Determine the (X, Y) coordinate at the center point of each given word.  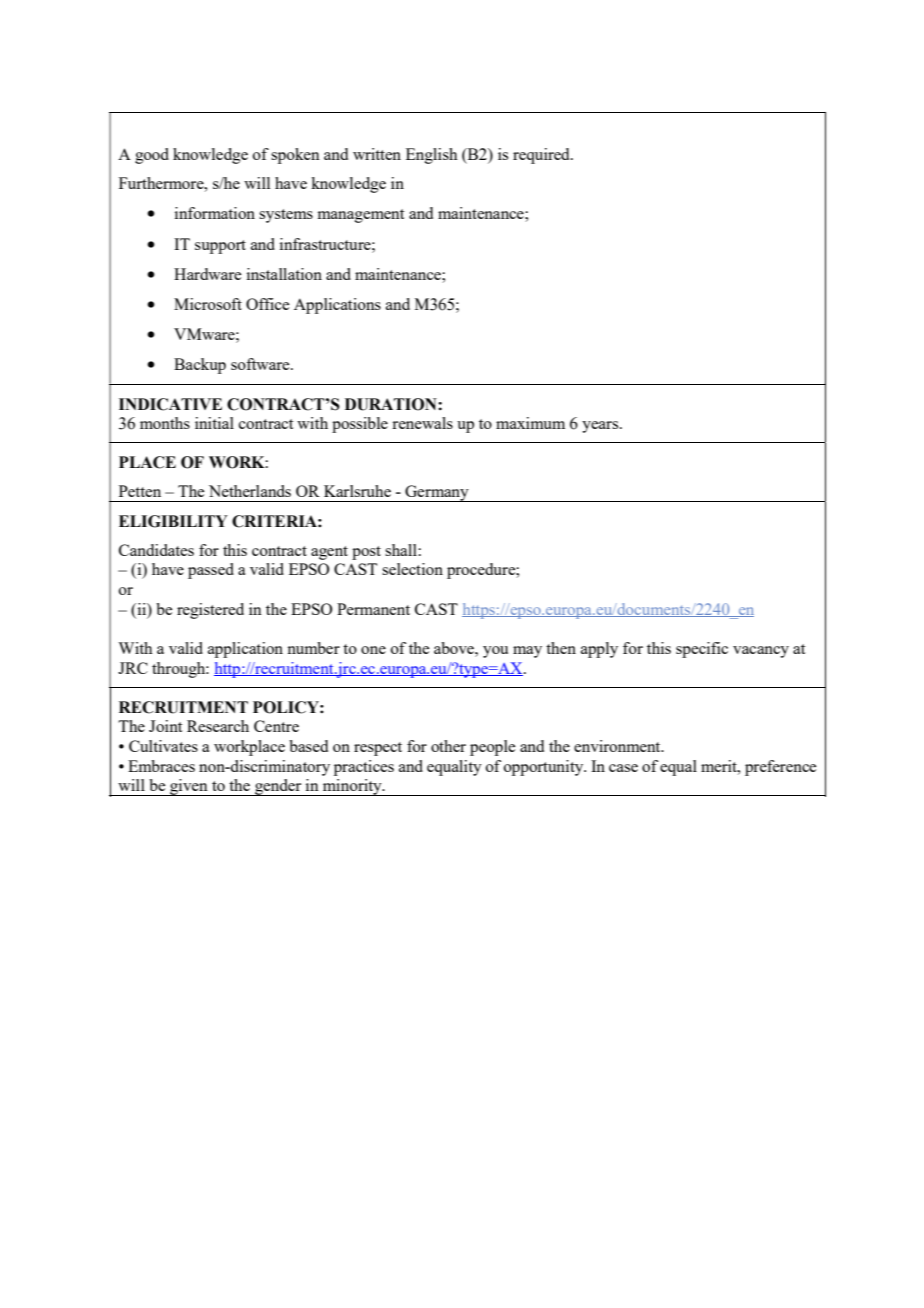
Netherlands (250, 491)
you (495, 652)
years (601, 427)
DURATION (392, 404)
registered (210, 611)
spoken (295, 156)
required (542, 156)
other (448, 746)
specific (702, 650)
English (431, 156)
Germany (437, 493)
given (189, 787)
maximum (530, 423)
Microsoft (208, 304)
